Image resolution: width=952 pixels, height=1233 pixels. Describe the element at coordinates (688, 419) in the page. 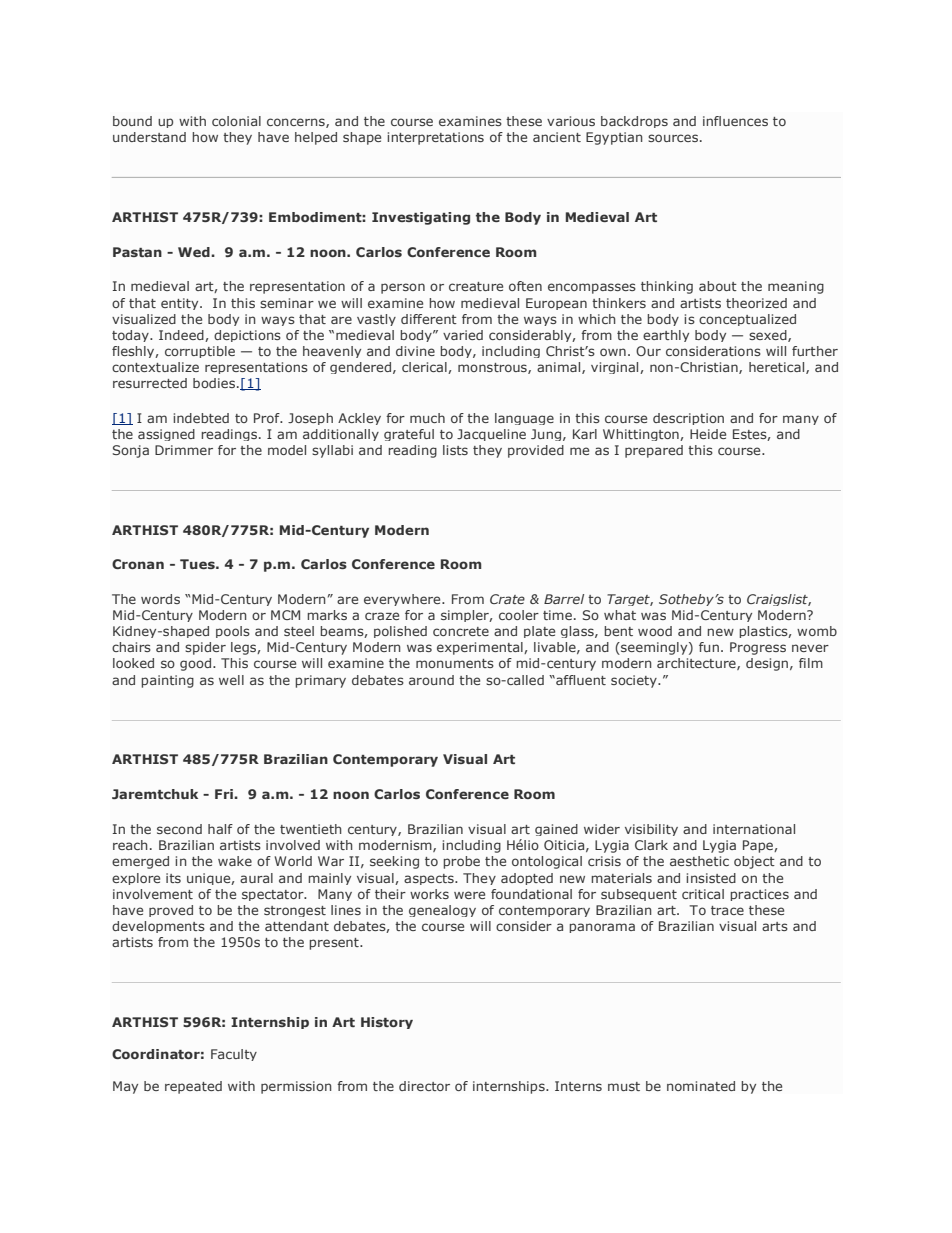

I see `description` at that location.
